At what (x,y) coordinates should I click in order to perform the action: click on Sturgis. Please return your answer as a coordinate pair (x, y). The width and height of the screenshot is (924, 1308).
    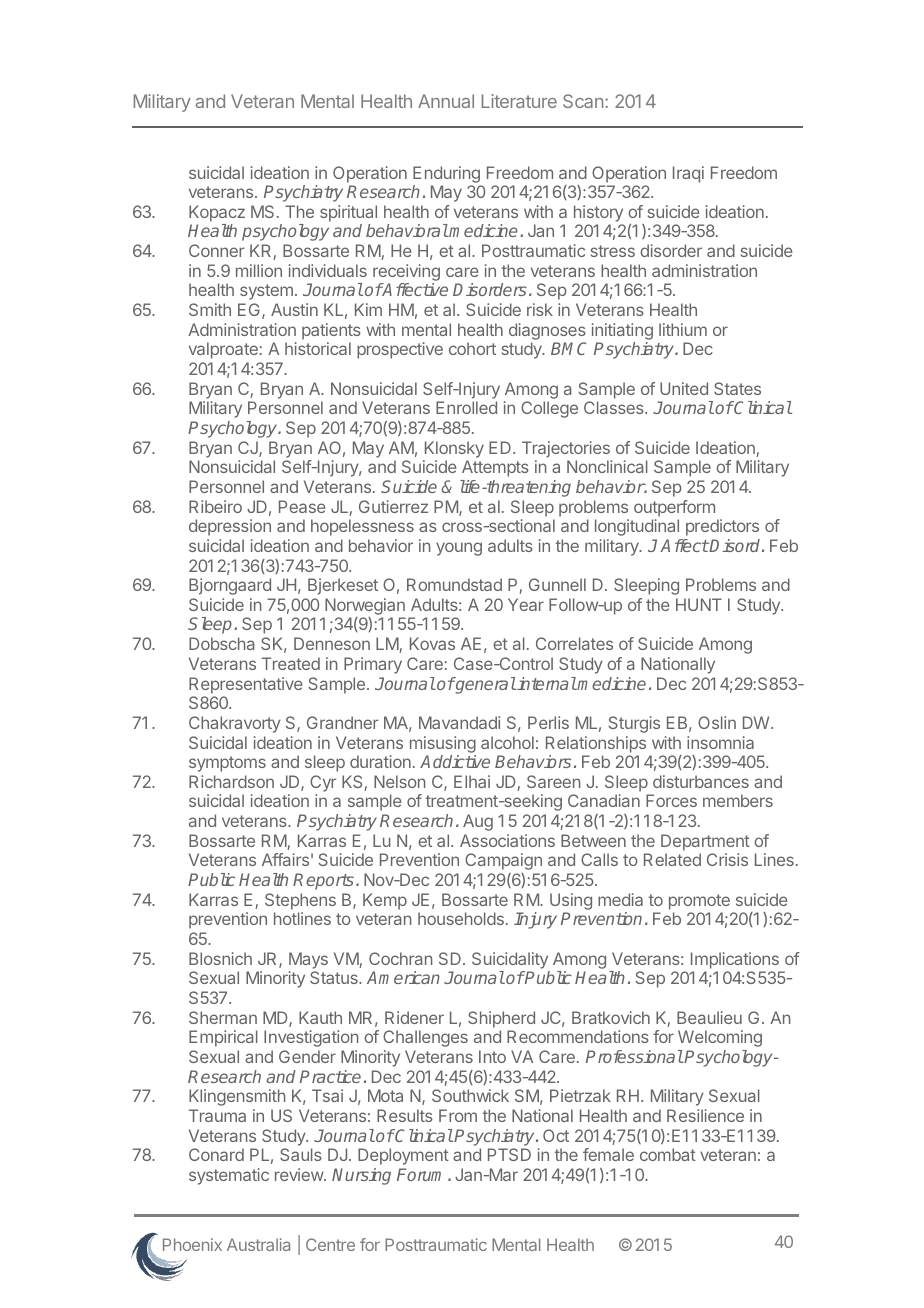
    Looking at the image, I should click on (634, 724).
